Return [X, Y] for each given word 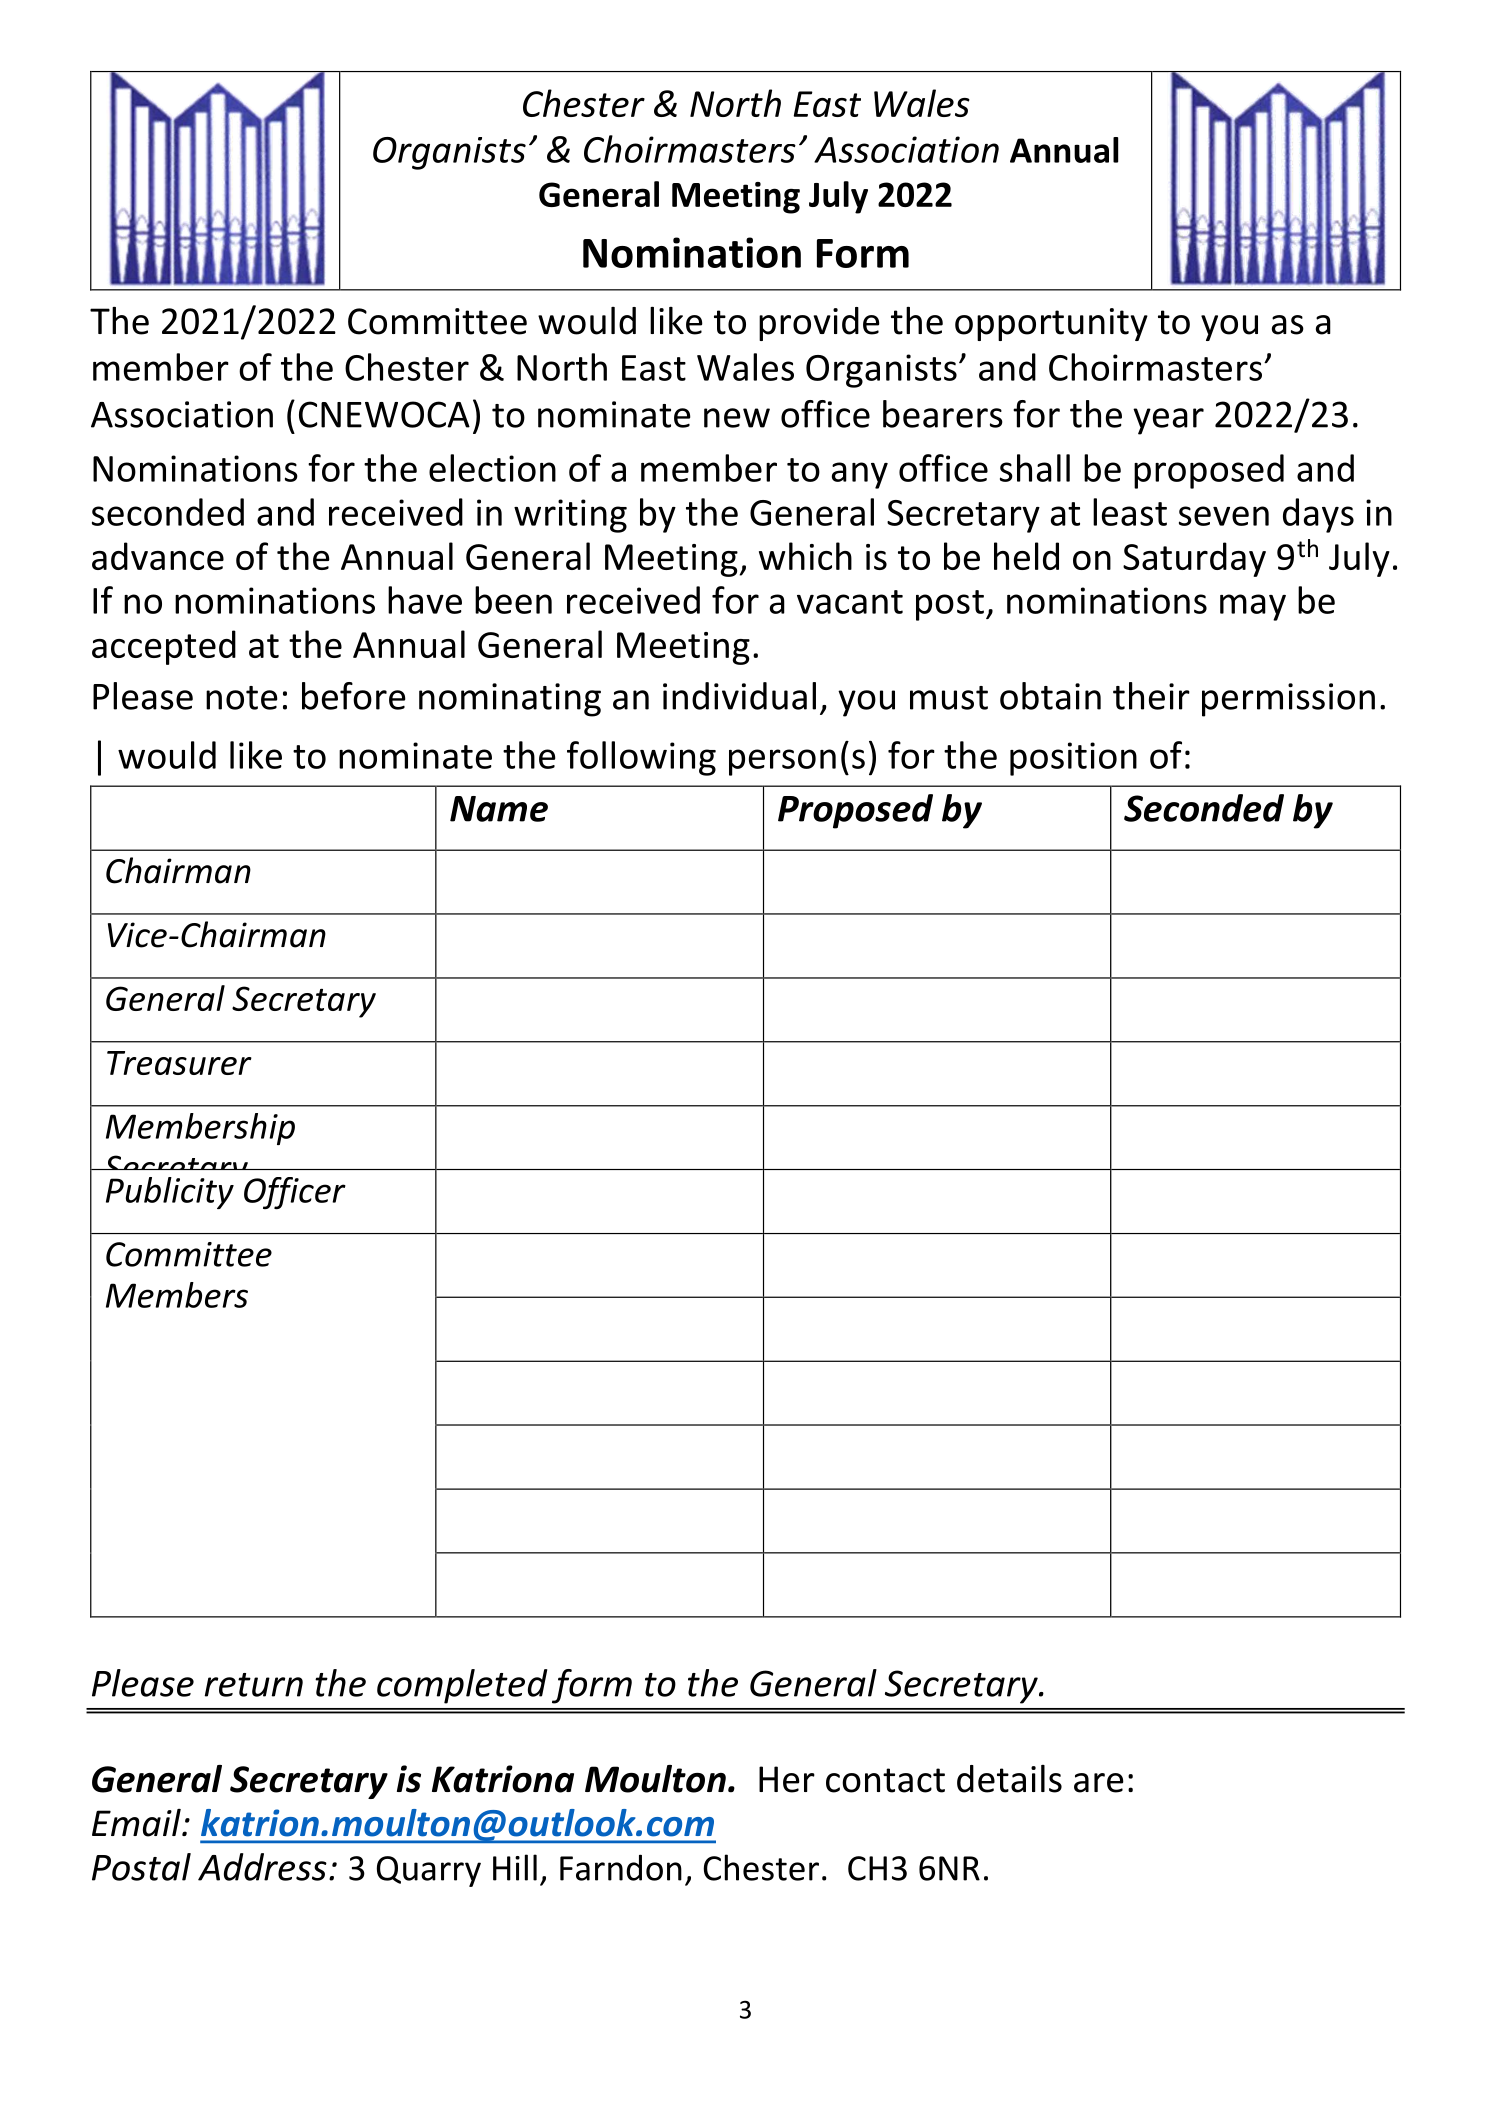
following [641, 758]
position [1073, 759]
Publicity [170, 1193]
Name [499, 809]
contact [885, 1780]
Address [262, 1867]
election [492, 468]
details [1009, 1779]
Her [787, 1779]
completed [462, 1686]
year [1168, 421]
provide [819, 324]
